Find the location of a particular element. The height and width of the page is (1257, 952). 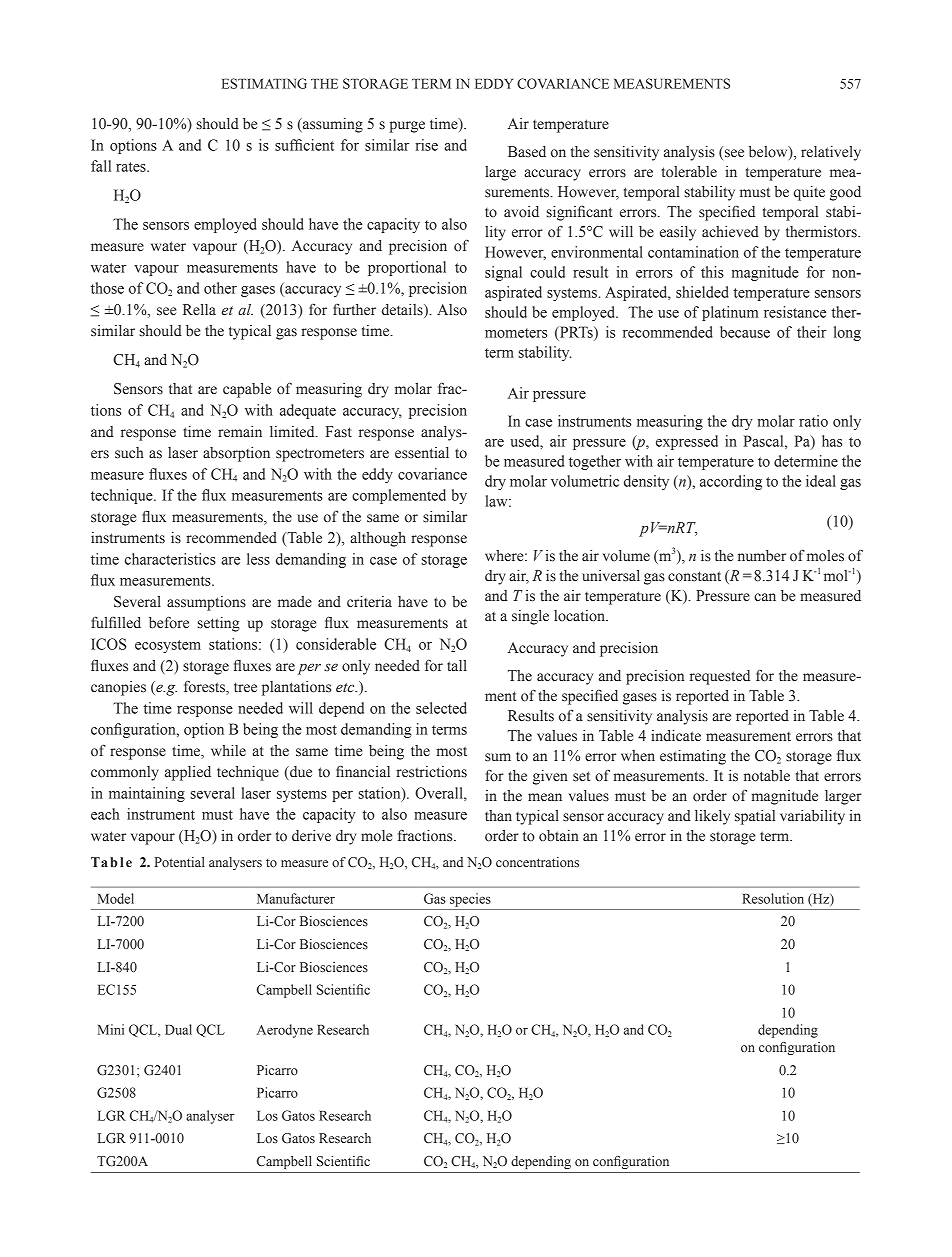

than is located at coordinates (498, 816).
